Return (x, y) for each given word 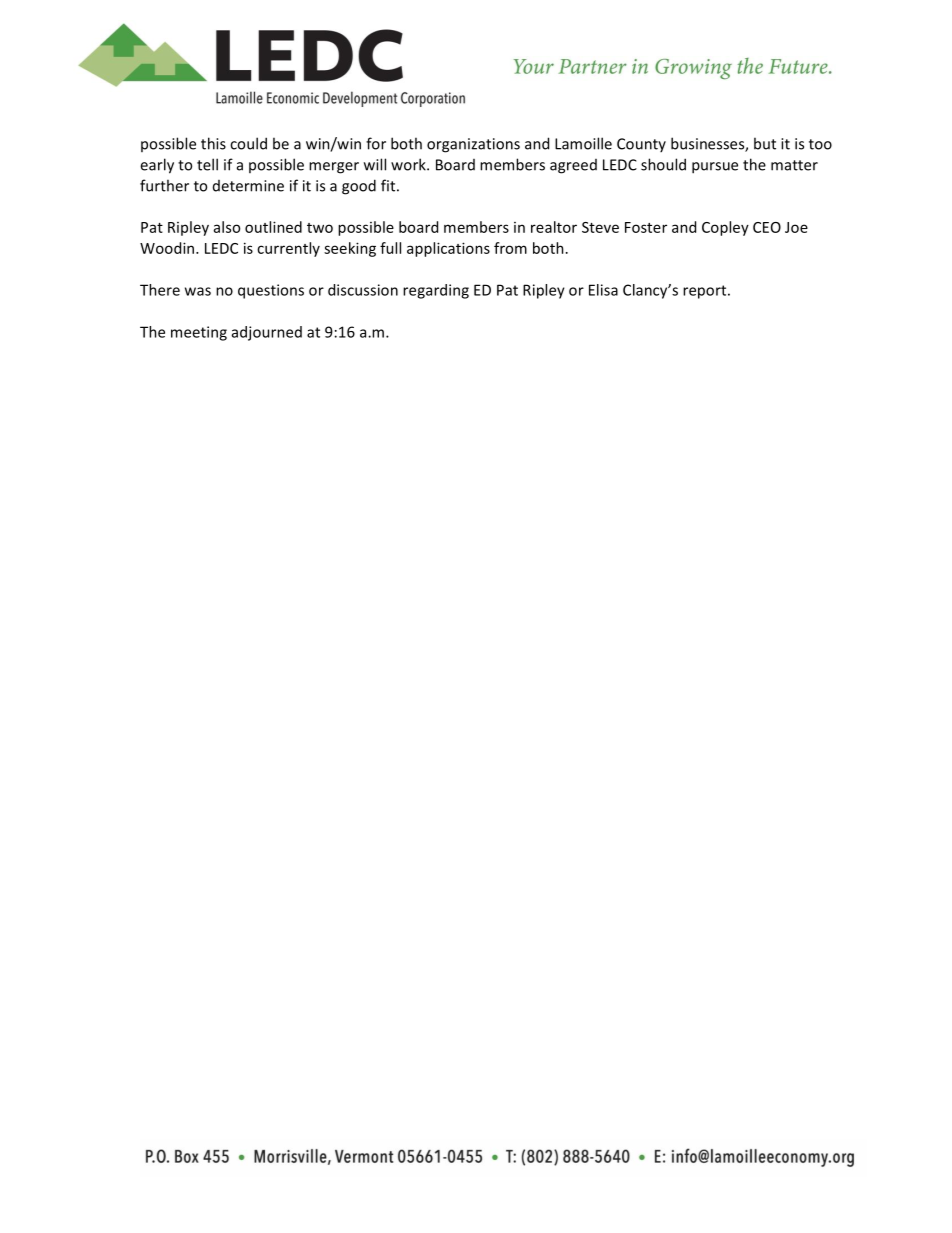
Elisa (603, 290)
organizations (473, 145)
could (248, 143)
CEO (767, 227)
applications (448, 249)
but (765, 143)
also (227, 227)
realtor (554, 227)
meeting (199, 333)
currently (288, 249)
